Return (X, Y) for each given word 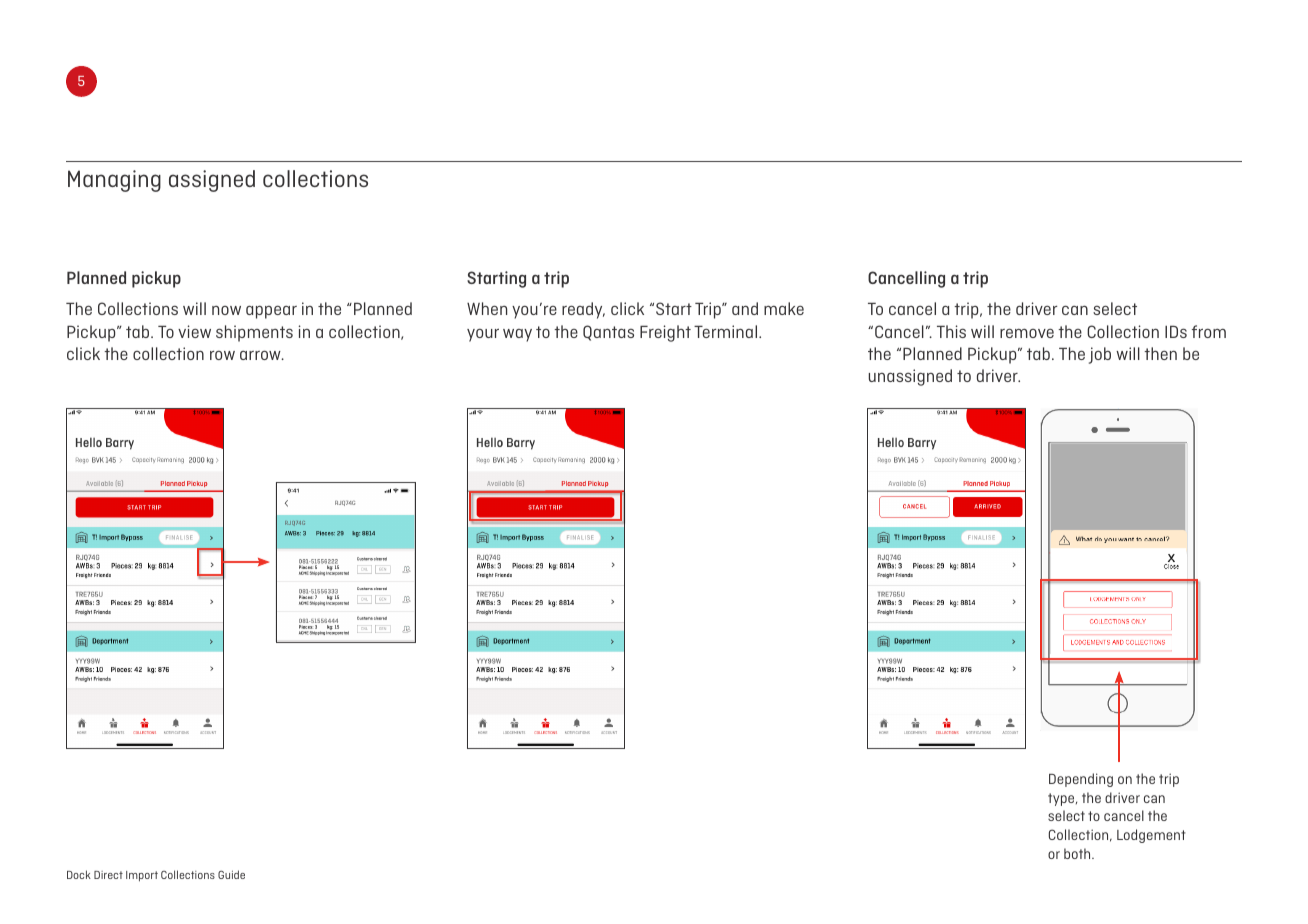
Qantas (608, 333)
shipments (254, 333)
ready (583, 310)
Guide (231, 874)
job (1100, 355)
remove (1027, 333)
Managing (114, 181)
